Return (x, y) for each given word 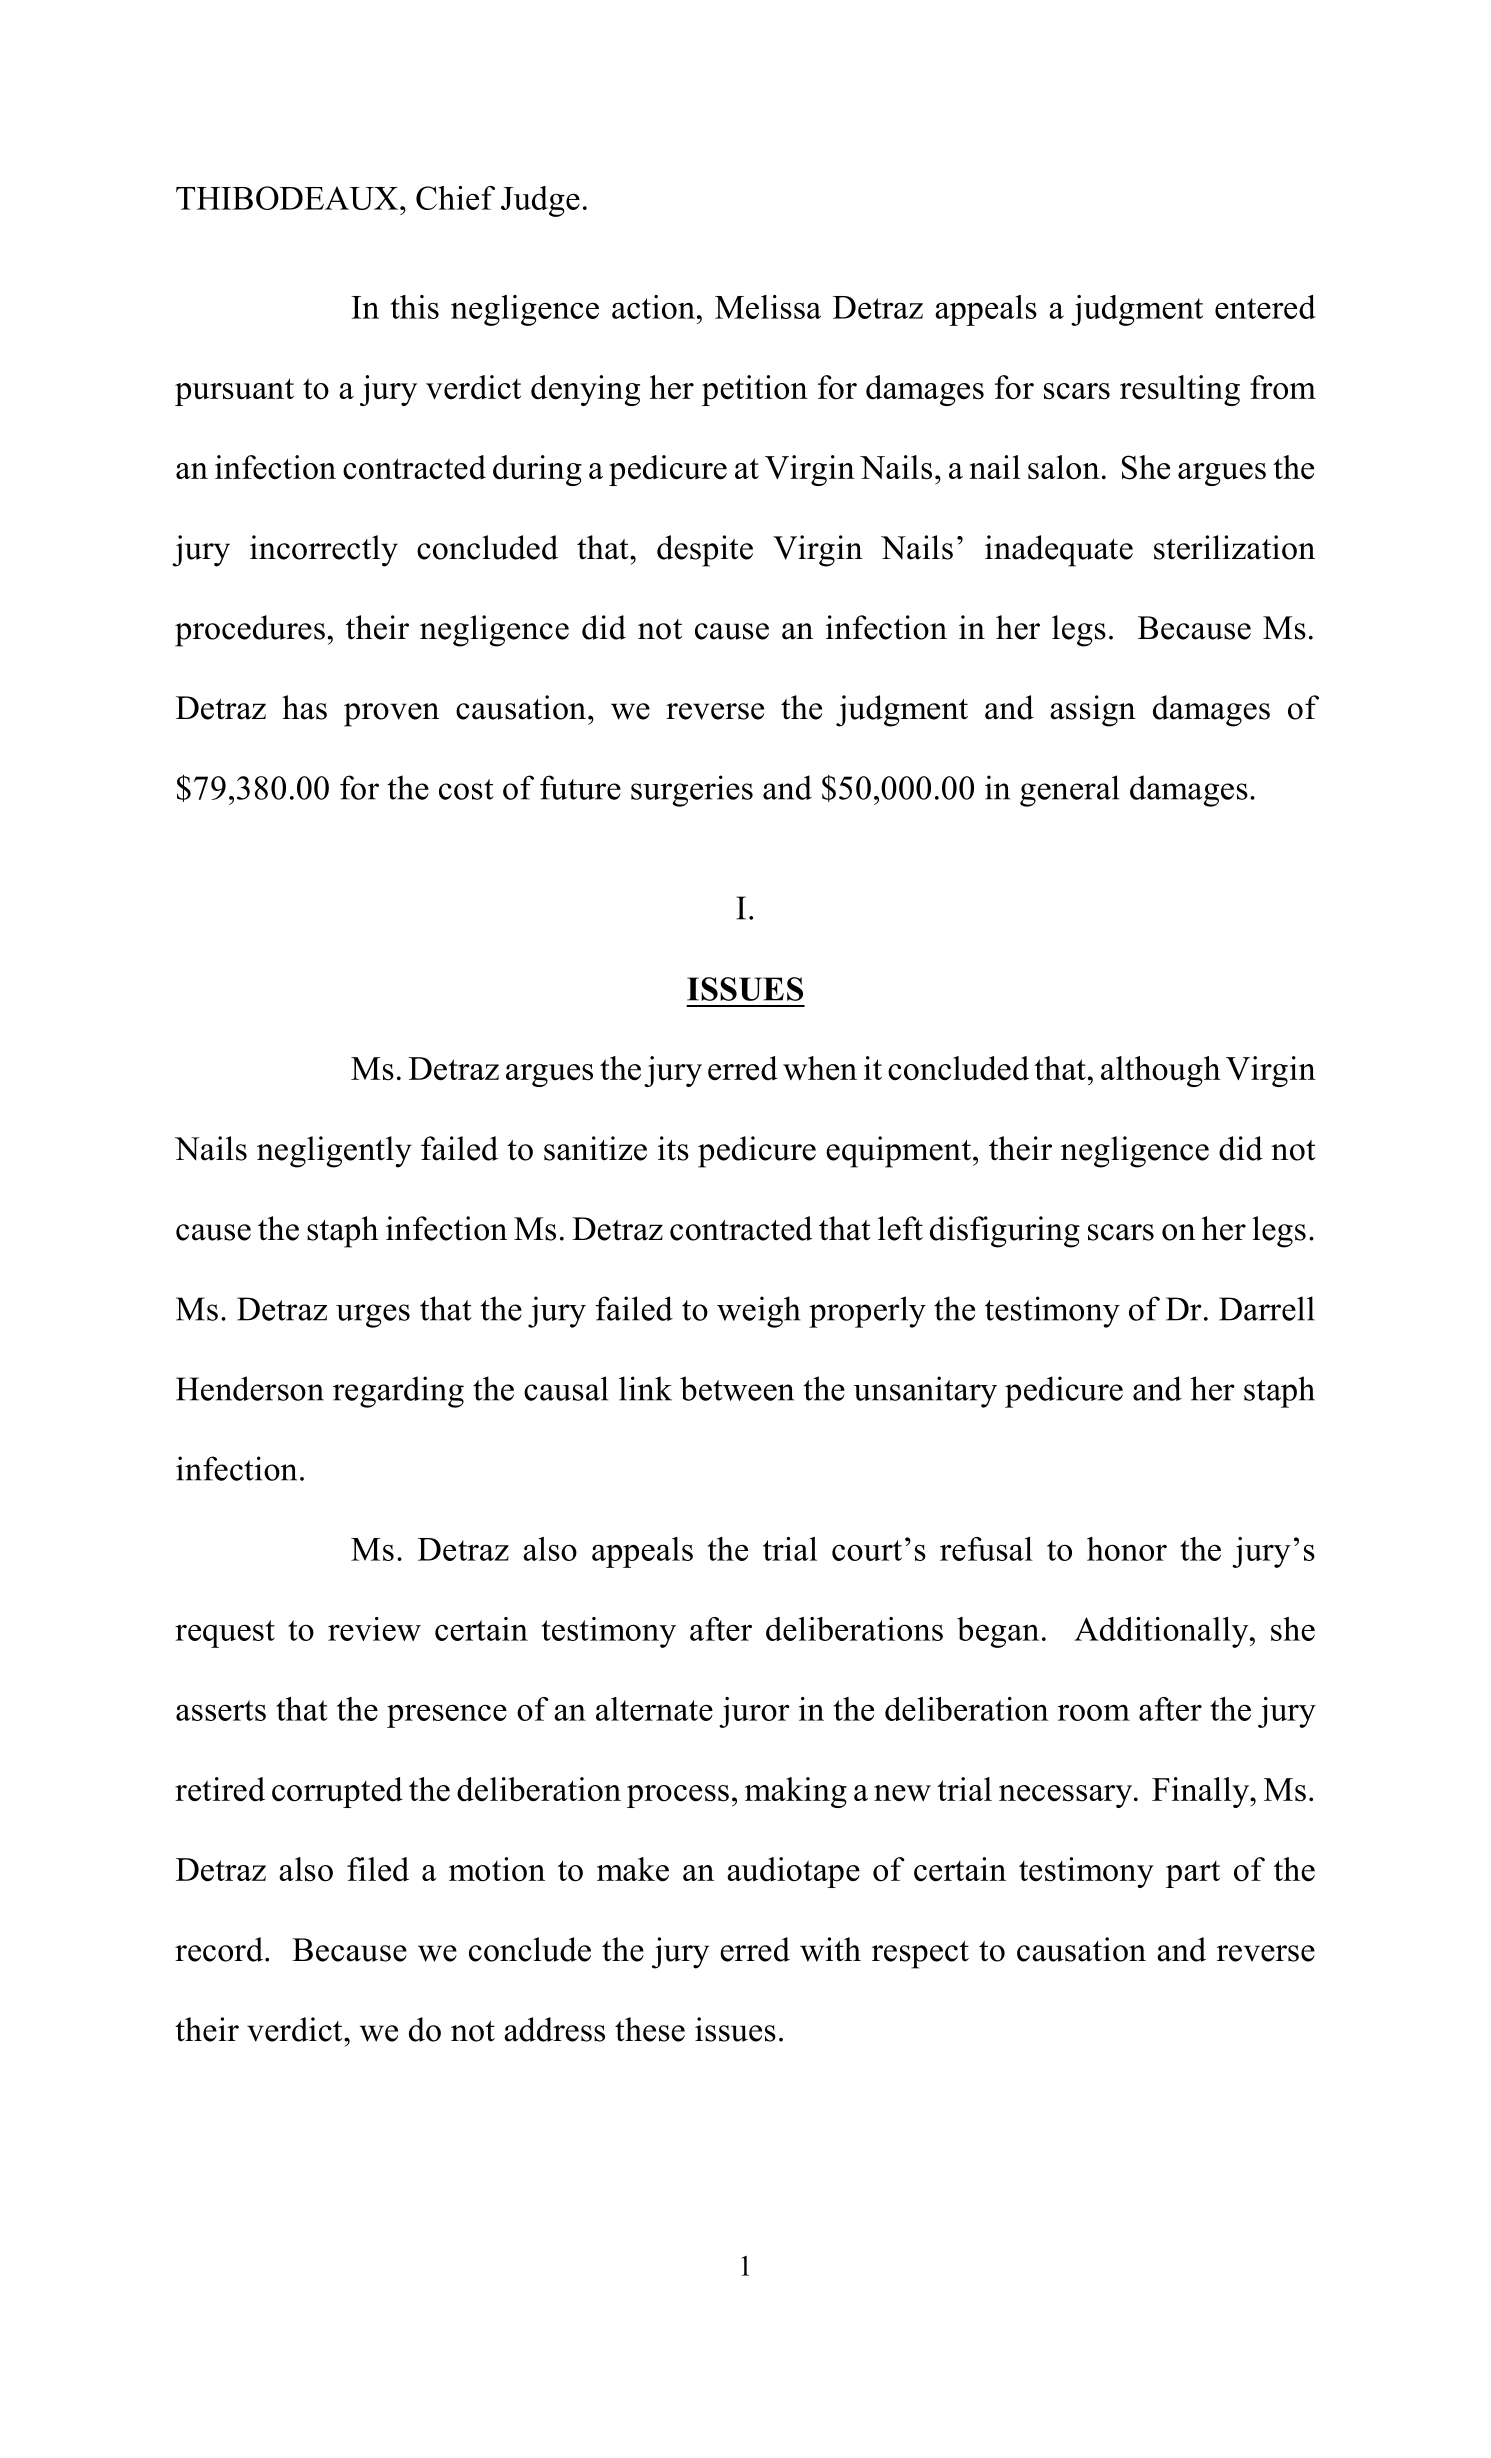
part (1193, 1874)
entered (1265, 307)
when (820, 1068)
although (1161, 1071)
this (415, 307)
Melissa (768, 307)
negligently (334, 1152)
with (830, 1949)
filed (378, 1869)
